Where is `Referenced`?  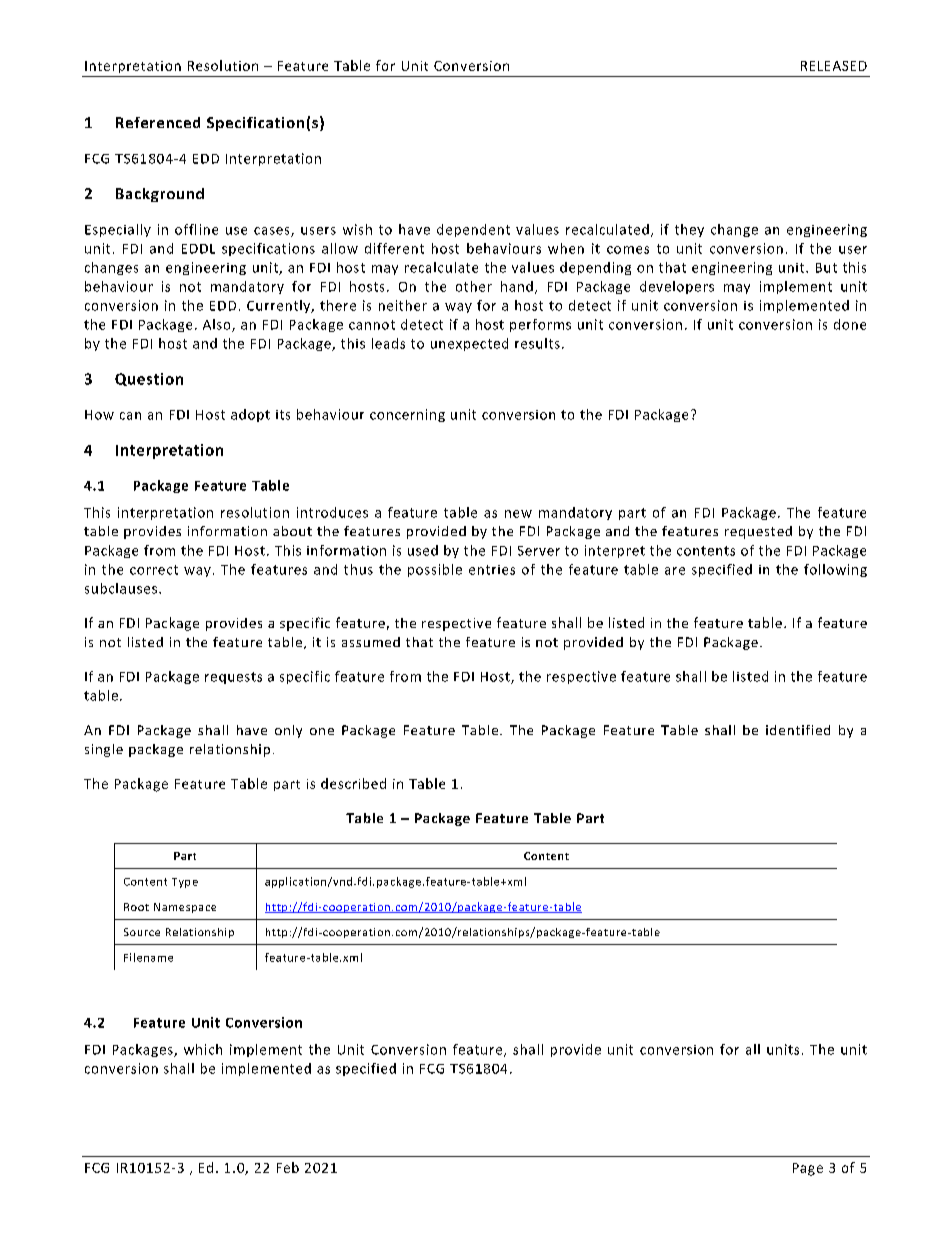 Referenced is located at coordinates (158, 122).
